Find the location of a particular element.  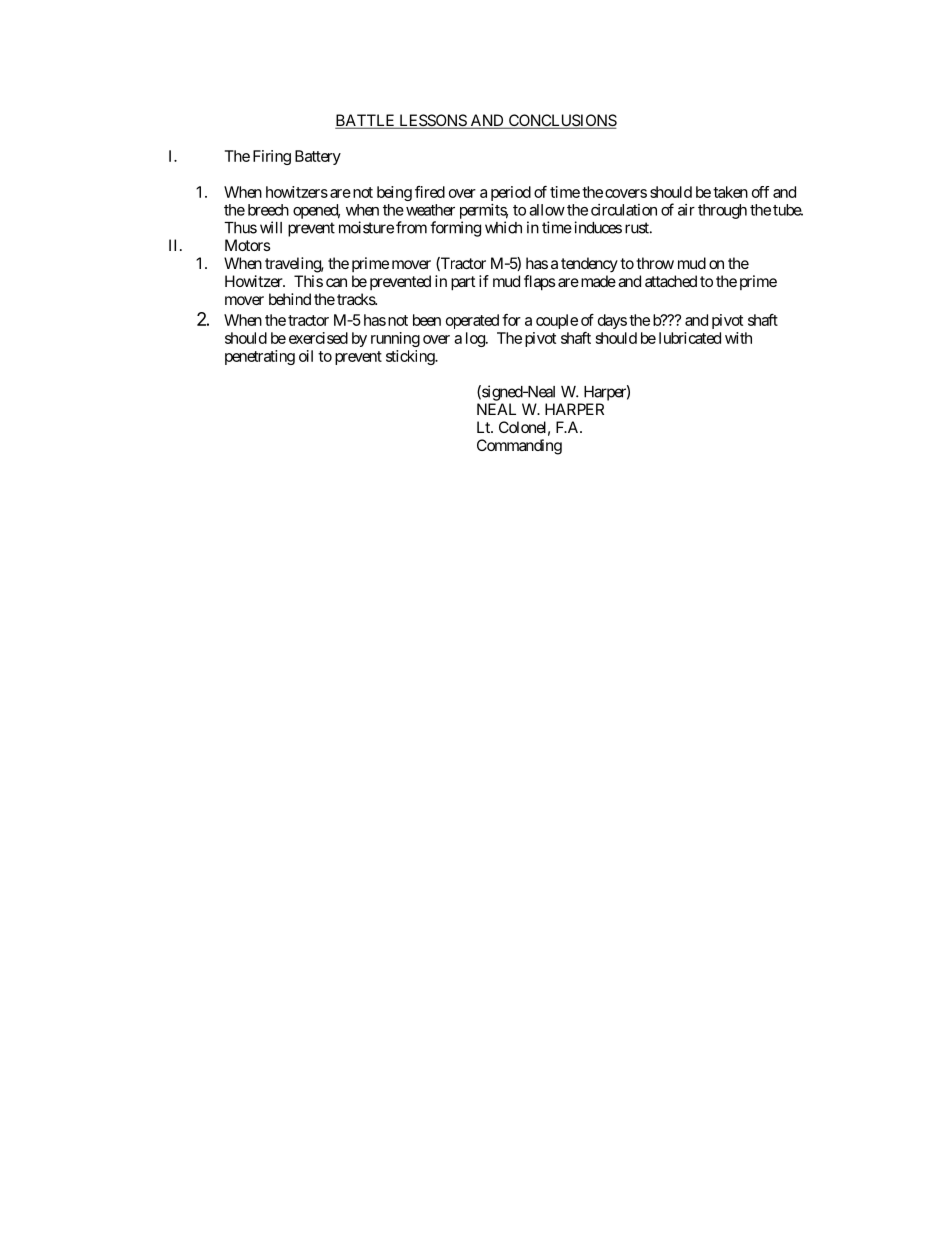

through is located at coordinates (722, 211).
